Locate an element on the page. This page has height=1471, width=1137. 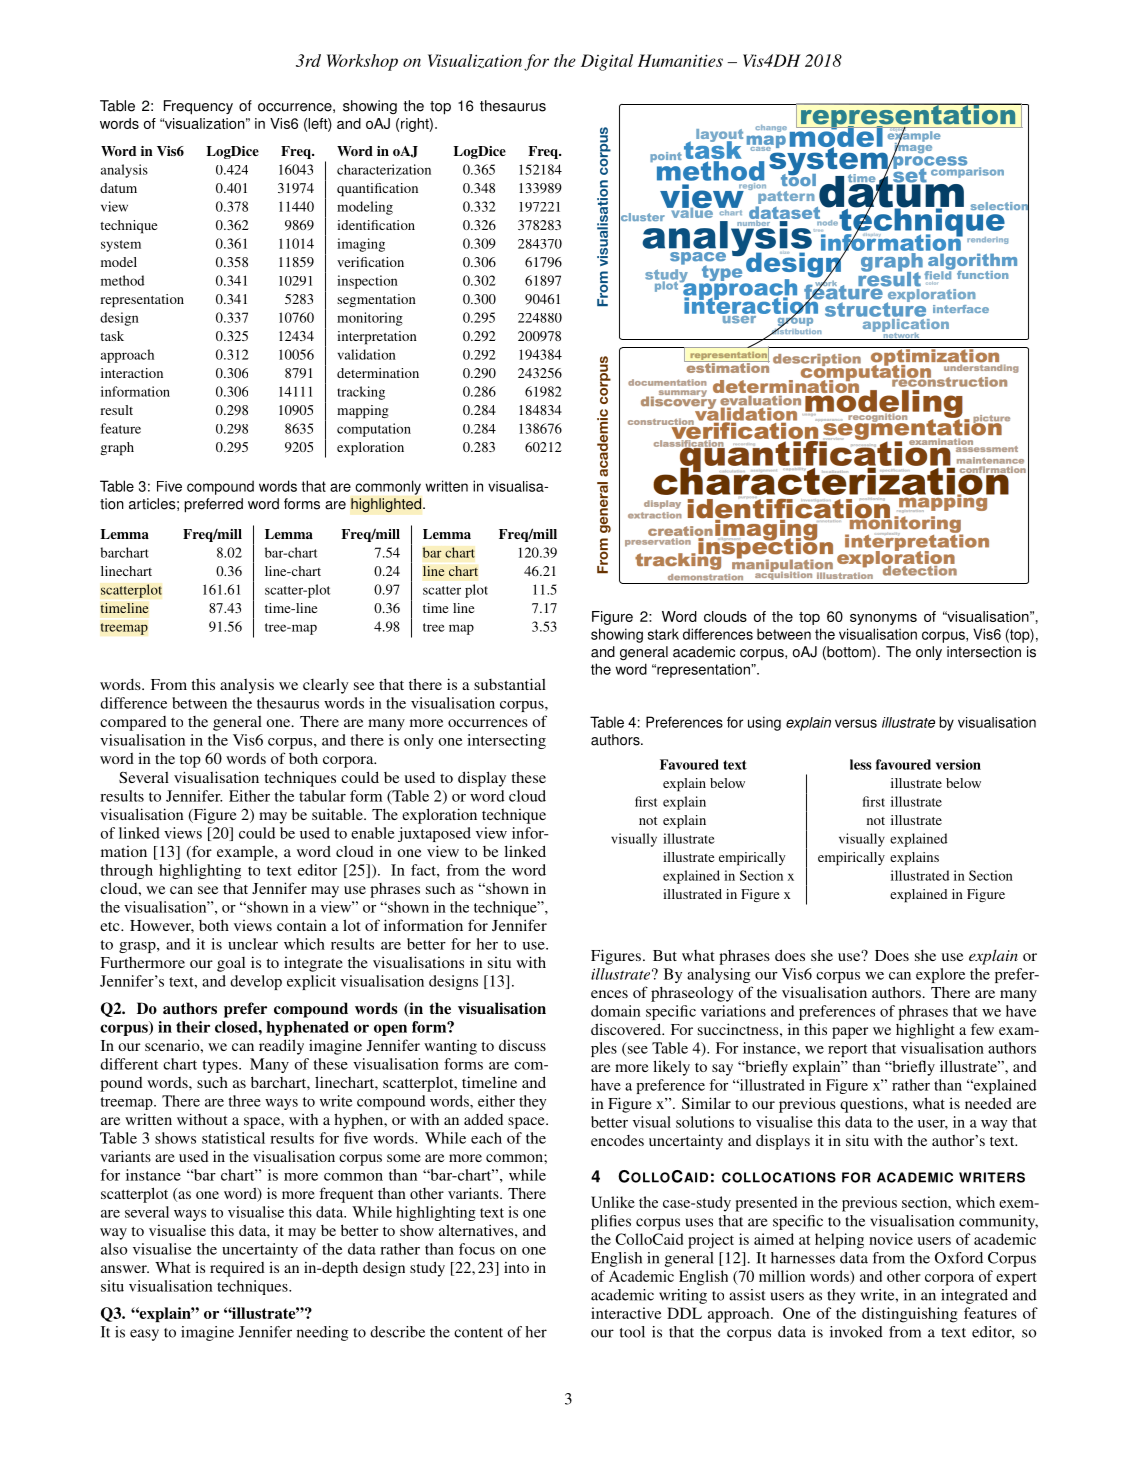
Digital is located at coordinates (607, 62).
